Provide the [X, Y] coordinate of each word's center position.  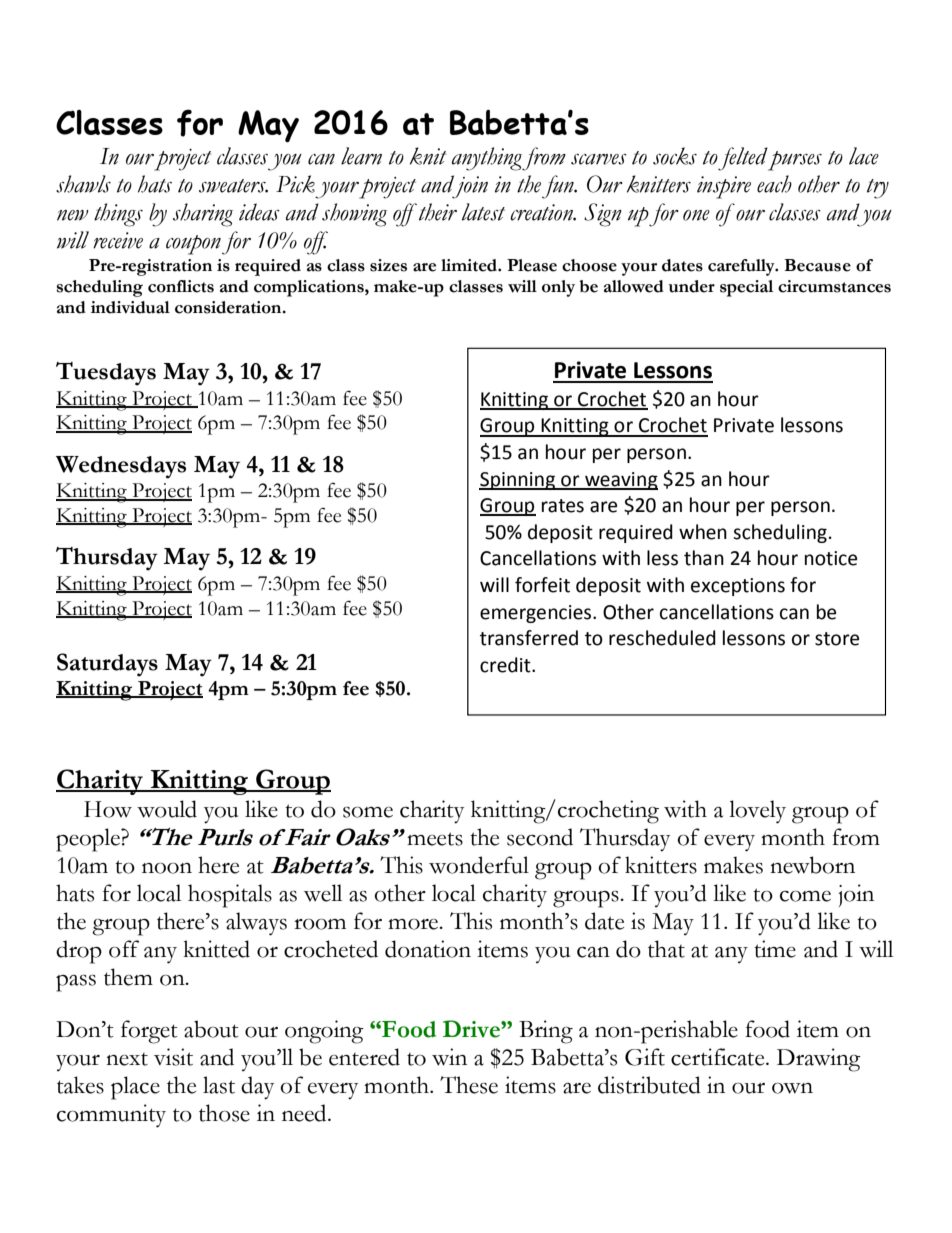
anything [487, 159]
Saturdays [107, 665]
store [837, 639]
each [774, 184]
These [469, 1085]
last [219, 1085]
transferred [529, 638]
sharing [203, 215]
